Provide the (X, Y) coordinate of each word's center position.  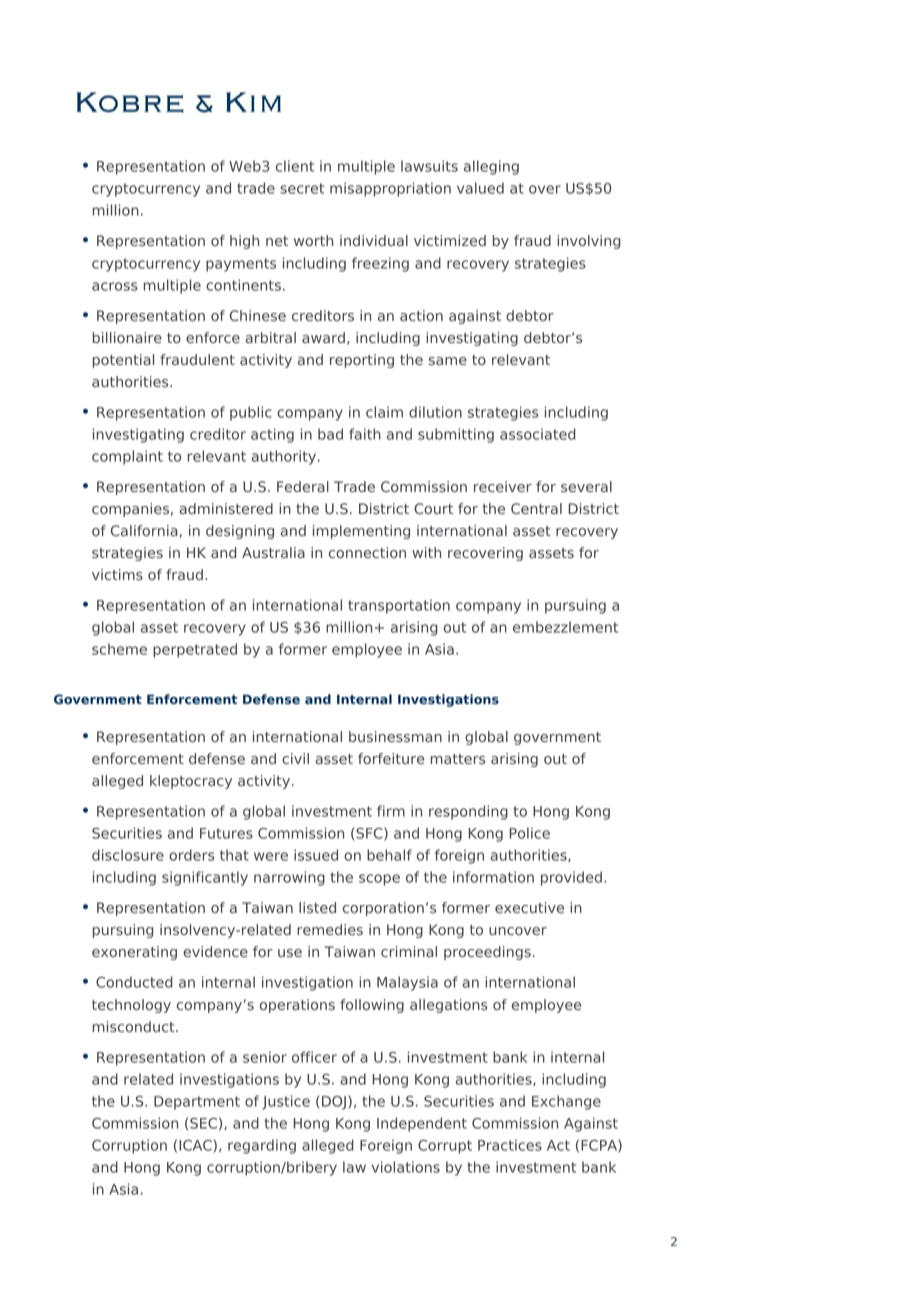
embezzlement (565, 627)
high (244, 242)
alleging (491, 167)
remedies (330, 929)
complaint (127, 457)
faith (365, 434)
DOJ (334, 1103)
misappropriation (390, 189)
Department (197, 1103)
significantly (205, 878)
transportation (399, 606)
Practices (510, 1145)
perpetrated (195, 650)
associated (538, 434)
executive (529, 907)
